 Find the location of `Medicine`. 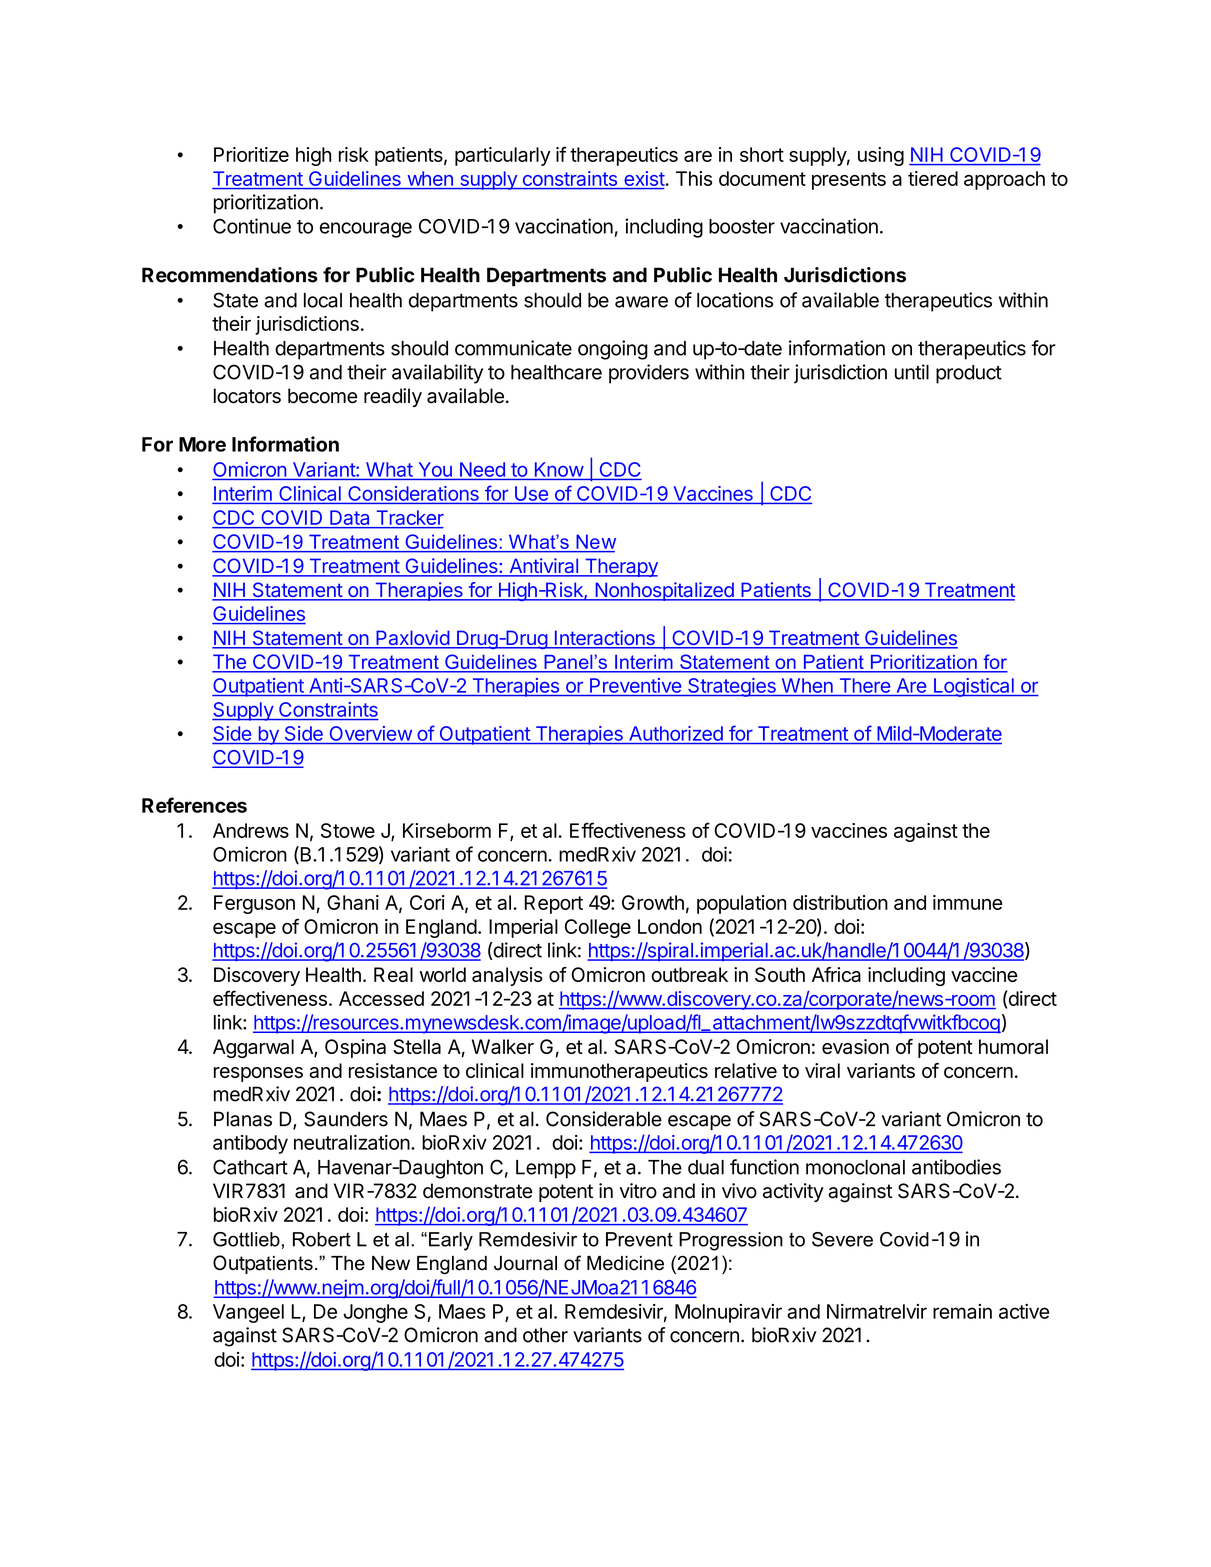

Medicine is located at coordinates (625, 1263).
